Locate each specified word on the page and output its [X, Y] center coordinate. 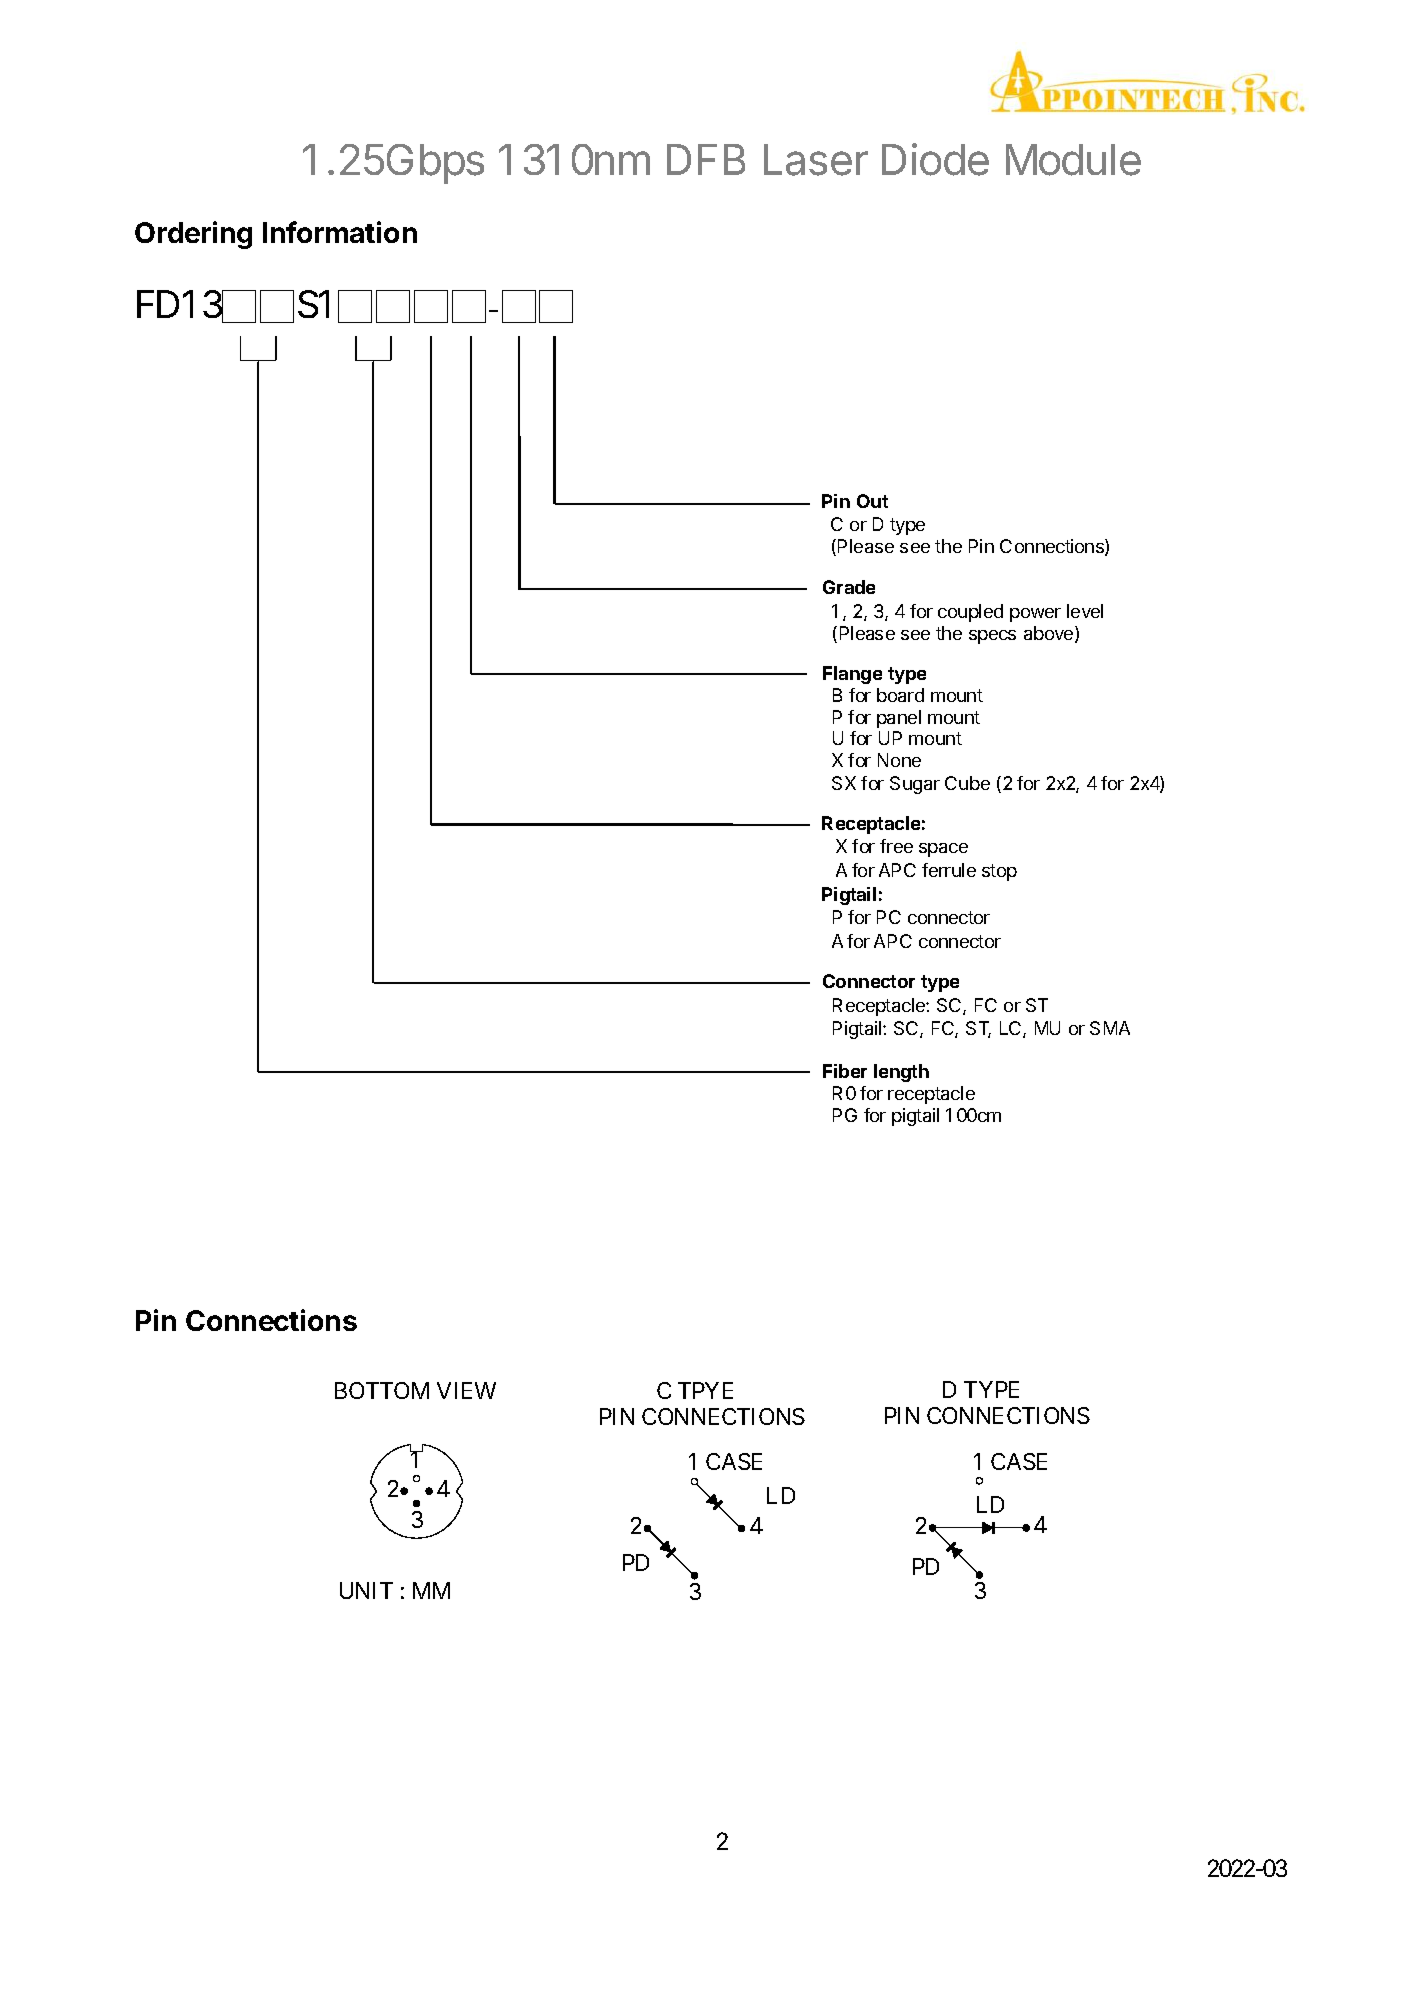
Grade [849, 587]
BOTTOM [382, 1390]
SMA [1110, 1028]
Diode [935, 159]
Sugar [915, 785]
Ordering [193, 235]
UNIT [366, 1590]
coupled [970, 613]
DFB [706, 159]
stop [999, 872]
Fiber [845, 1071]
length [901, 1073]
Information [340, 232]
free [896, 846]
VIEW [466, 1390]
